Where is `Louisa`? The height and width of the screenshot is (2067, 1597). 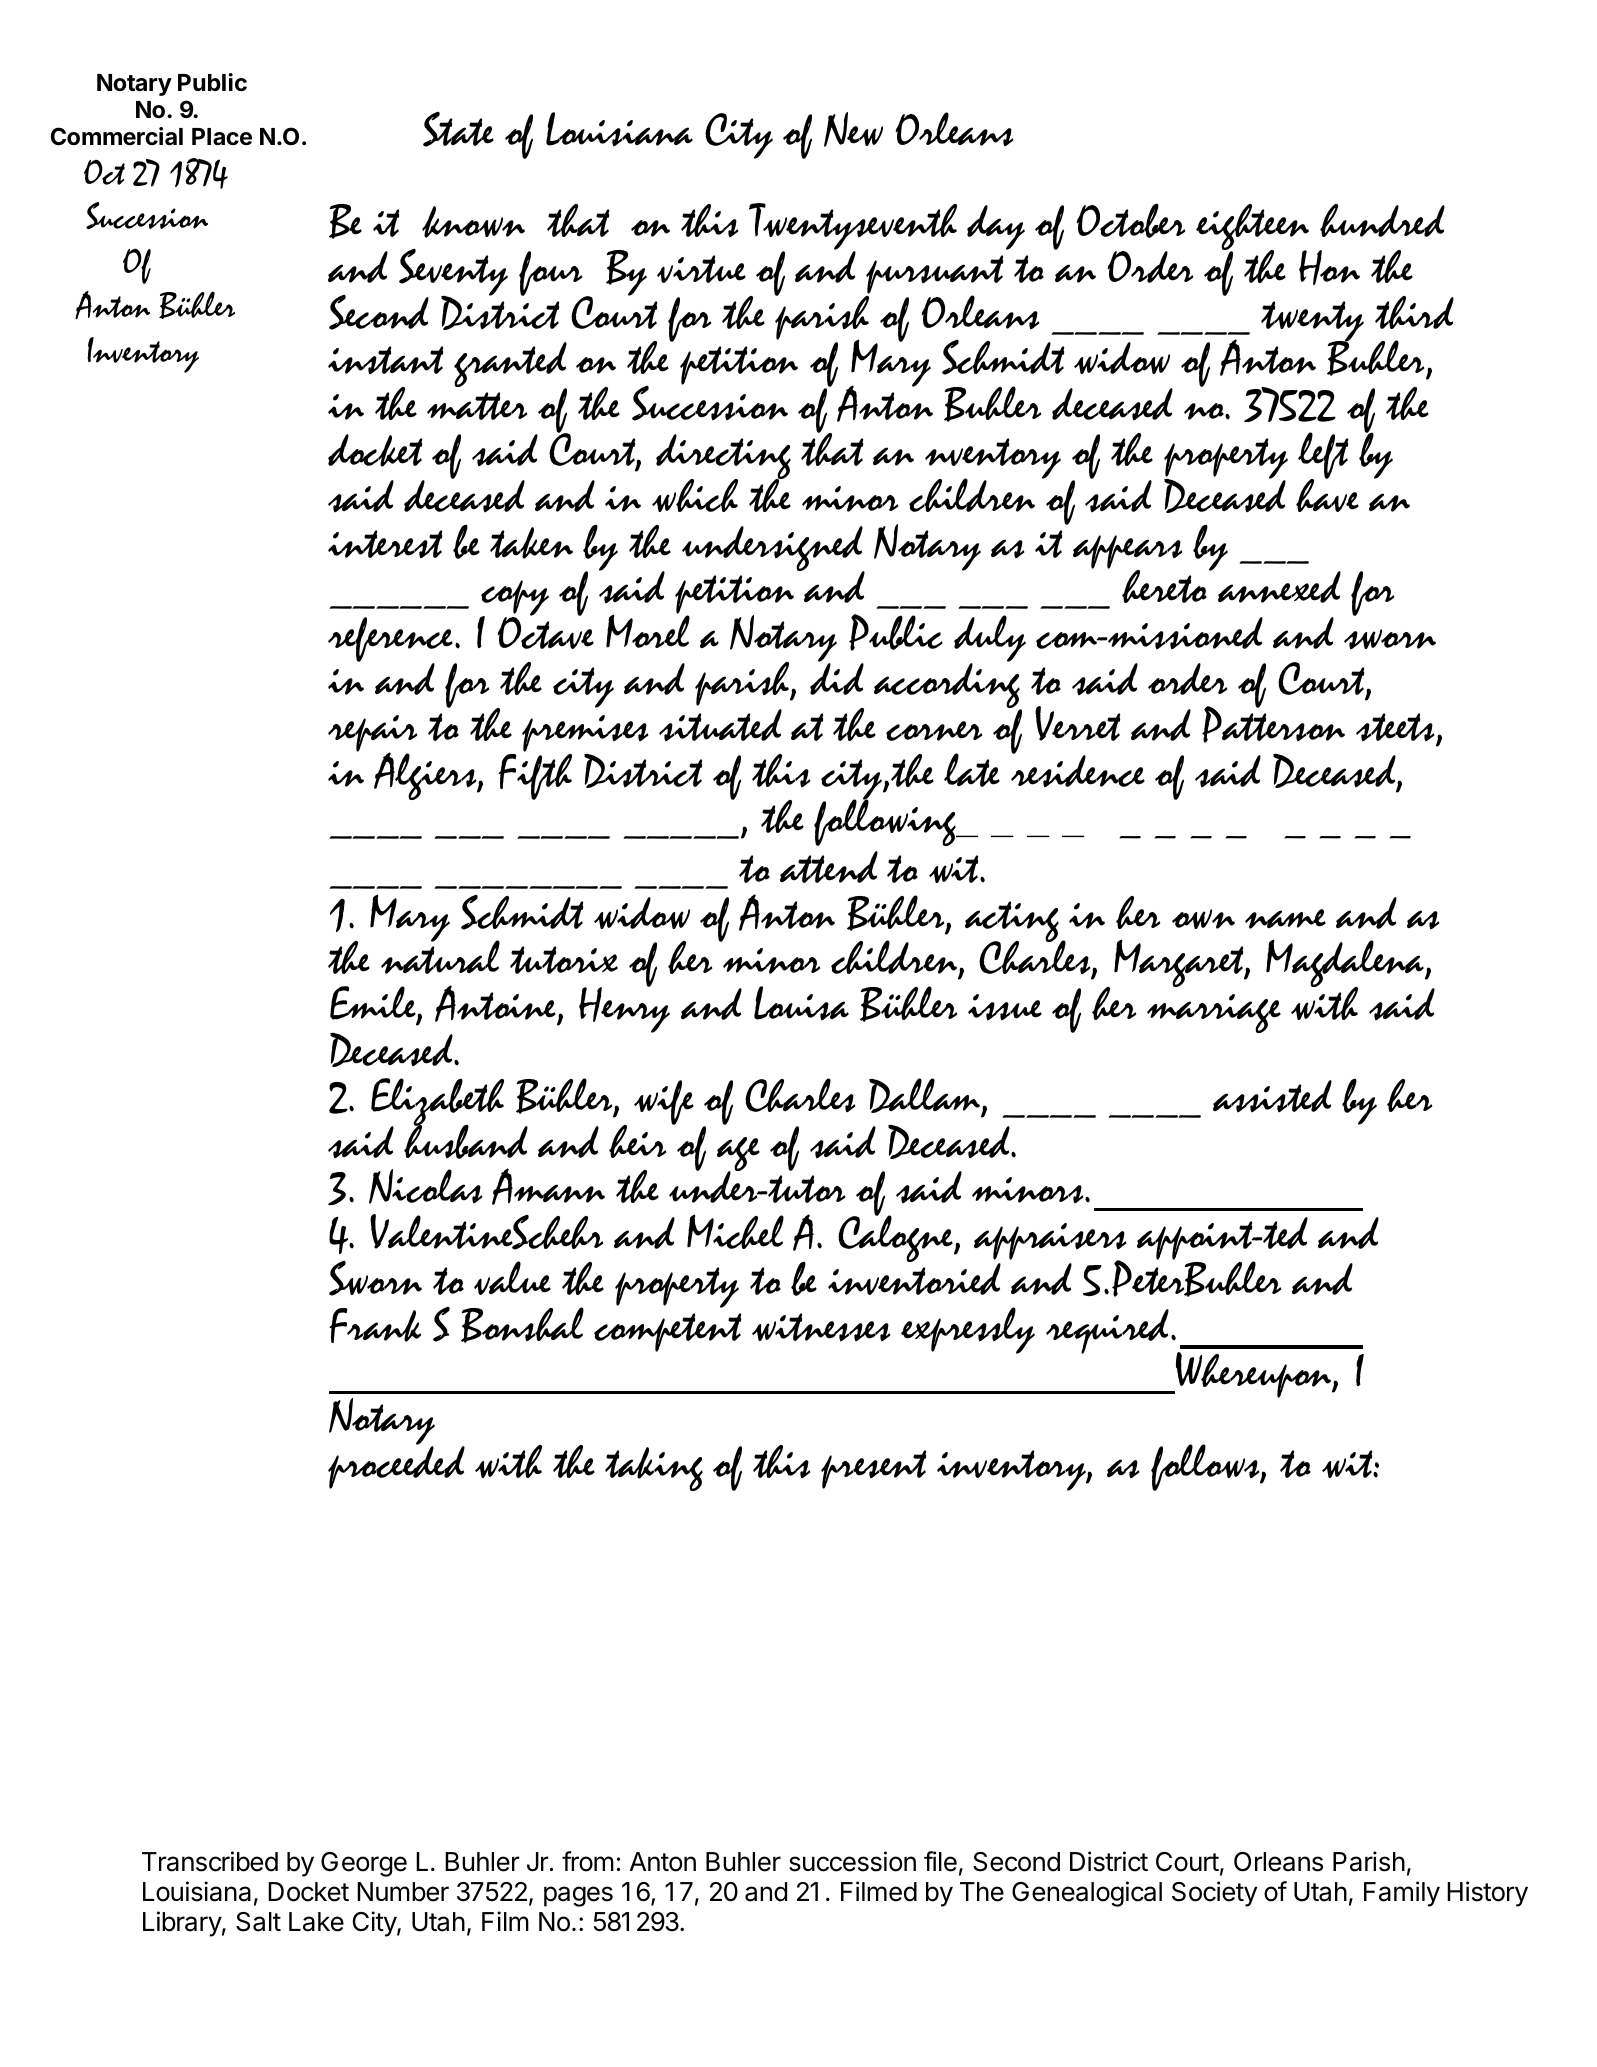
Louisa is located at coordinates (801, 1003).
